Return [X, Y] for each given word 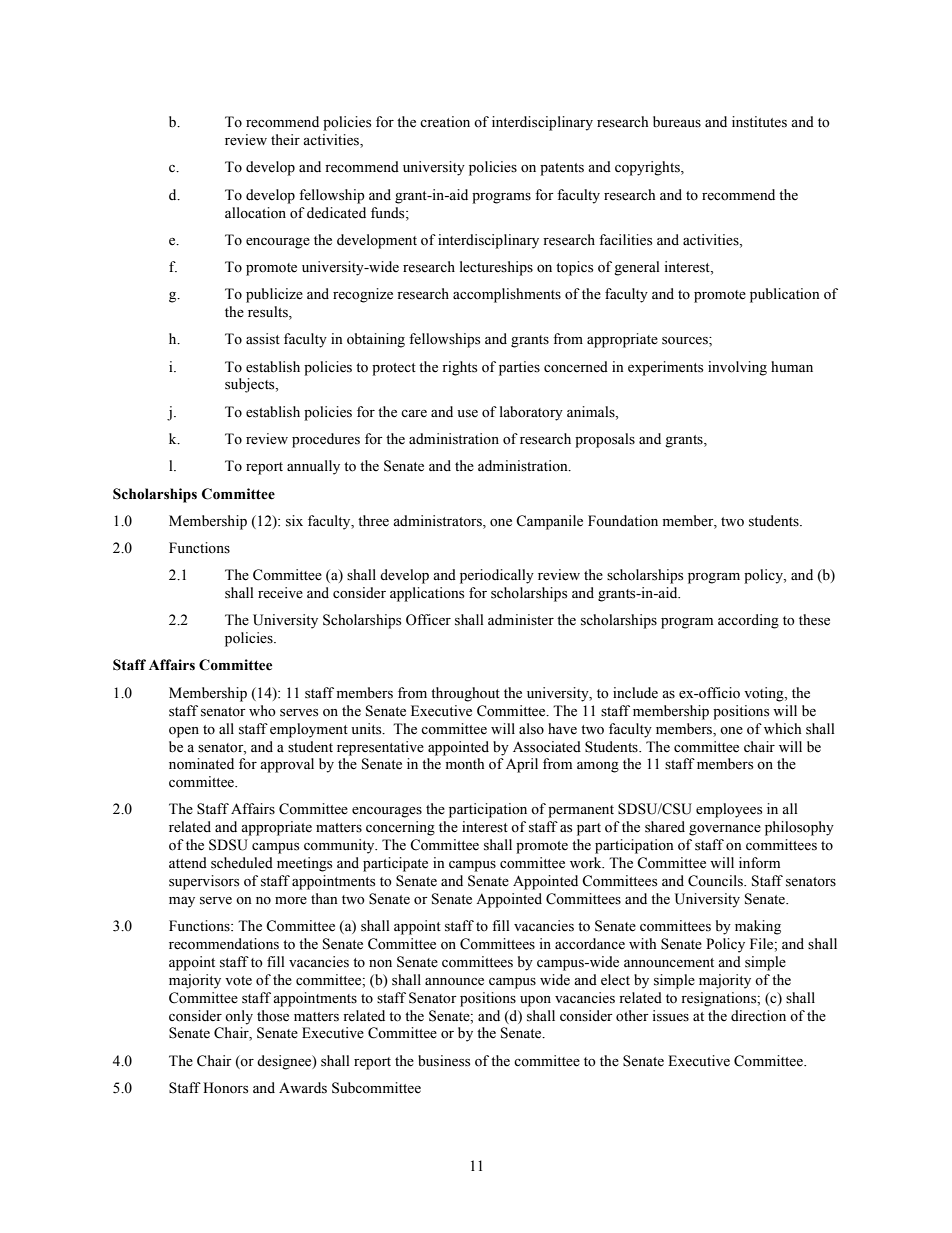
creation [445, 122]
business [444, 1061]
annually [313, 467]
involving [737, 368]
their [285, 140]
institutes [759, 122]
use [467, 414]
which [782, 728]
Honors [225, 1088]
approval [287, 765]
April [522, 765]
